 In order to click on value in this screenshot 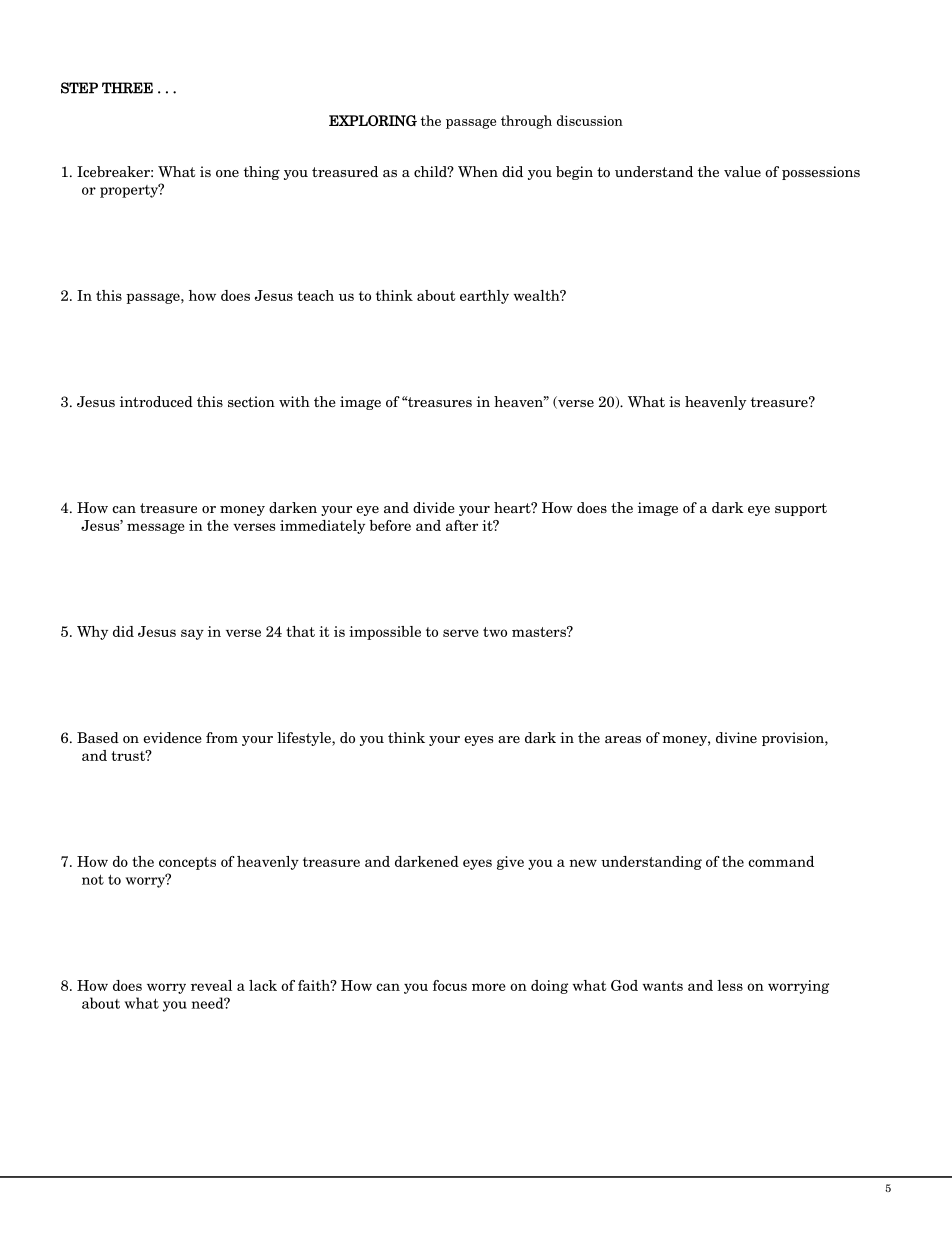, I will do `click(742, 171)`.
